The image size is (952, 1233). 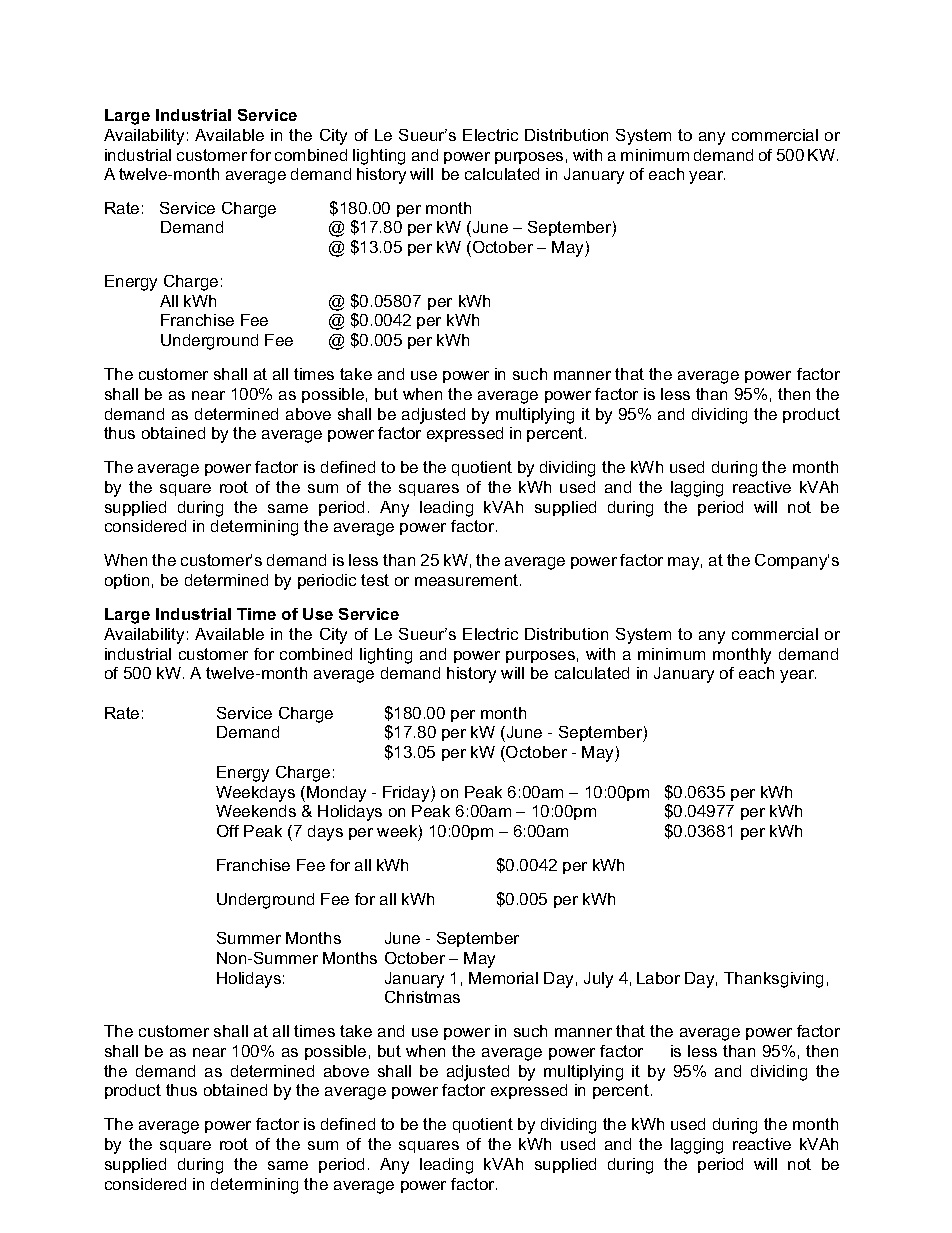 I want to click on July, so click(x=598, y=980).
